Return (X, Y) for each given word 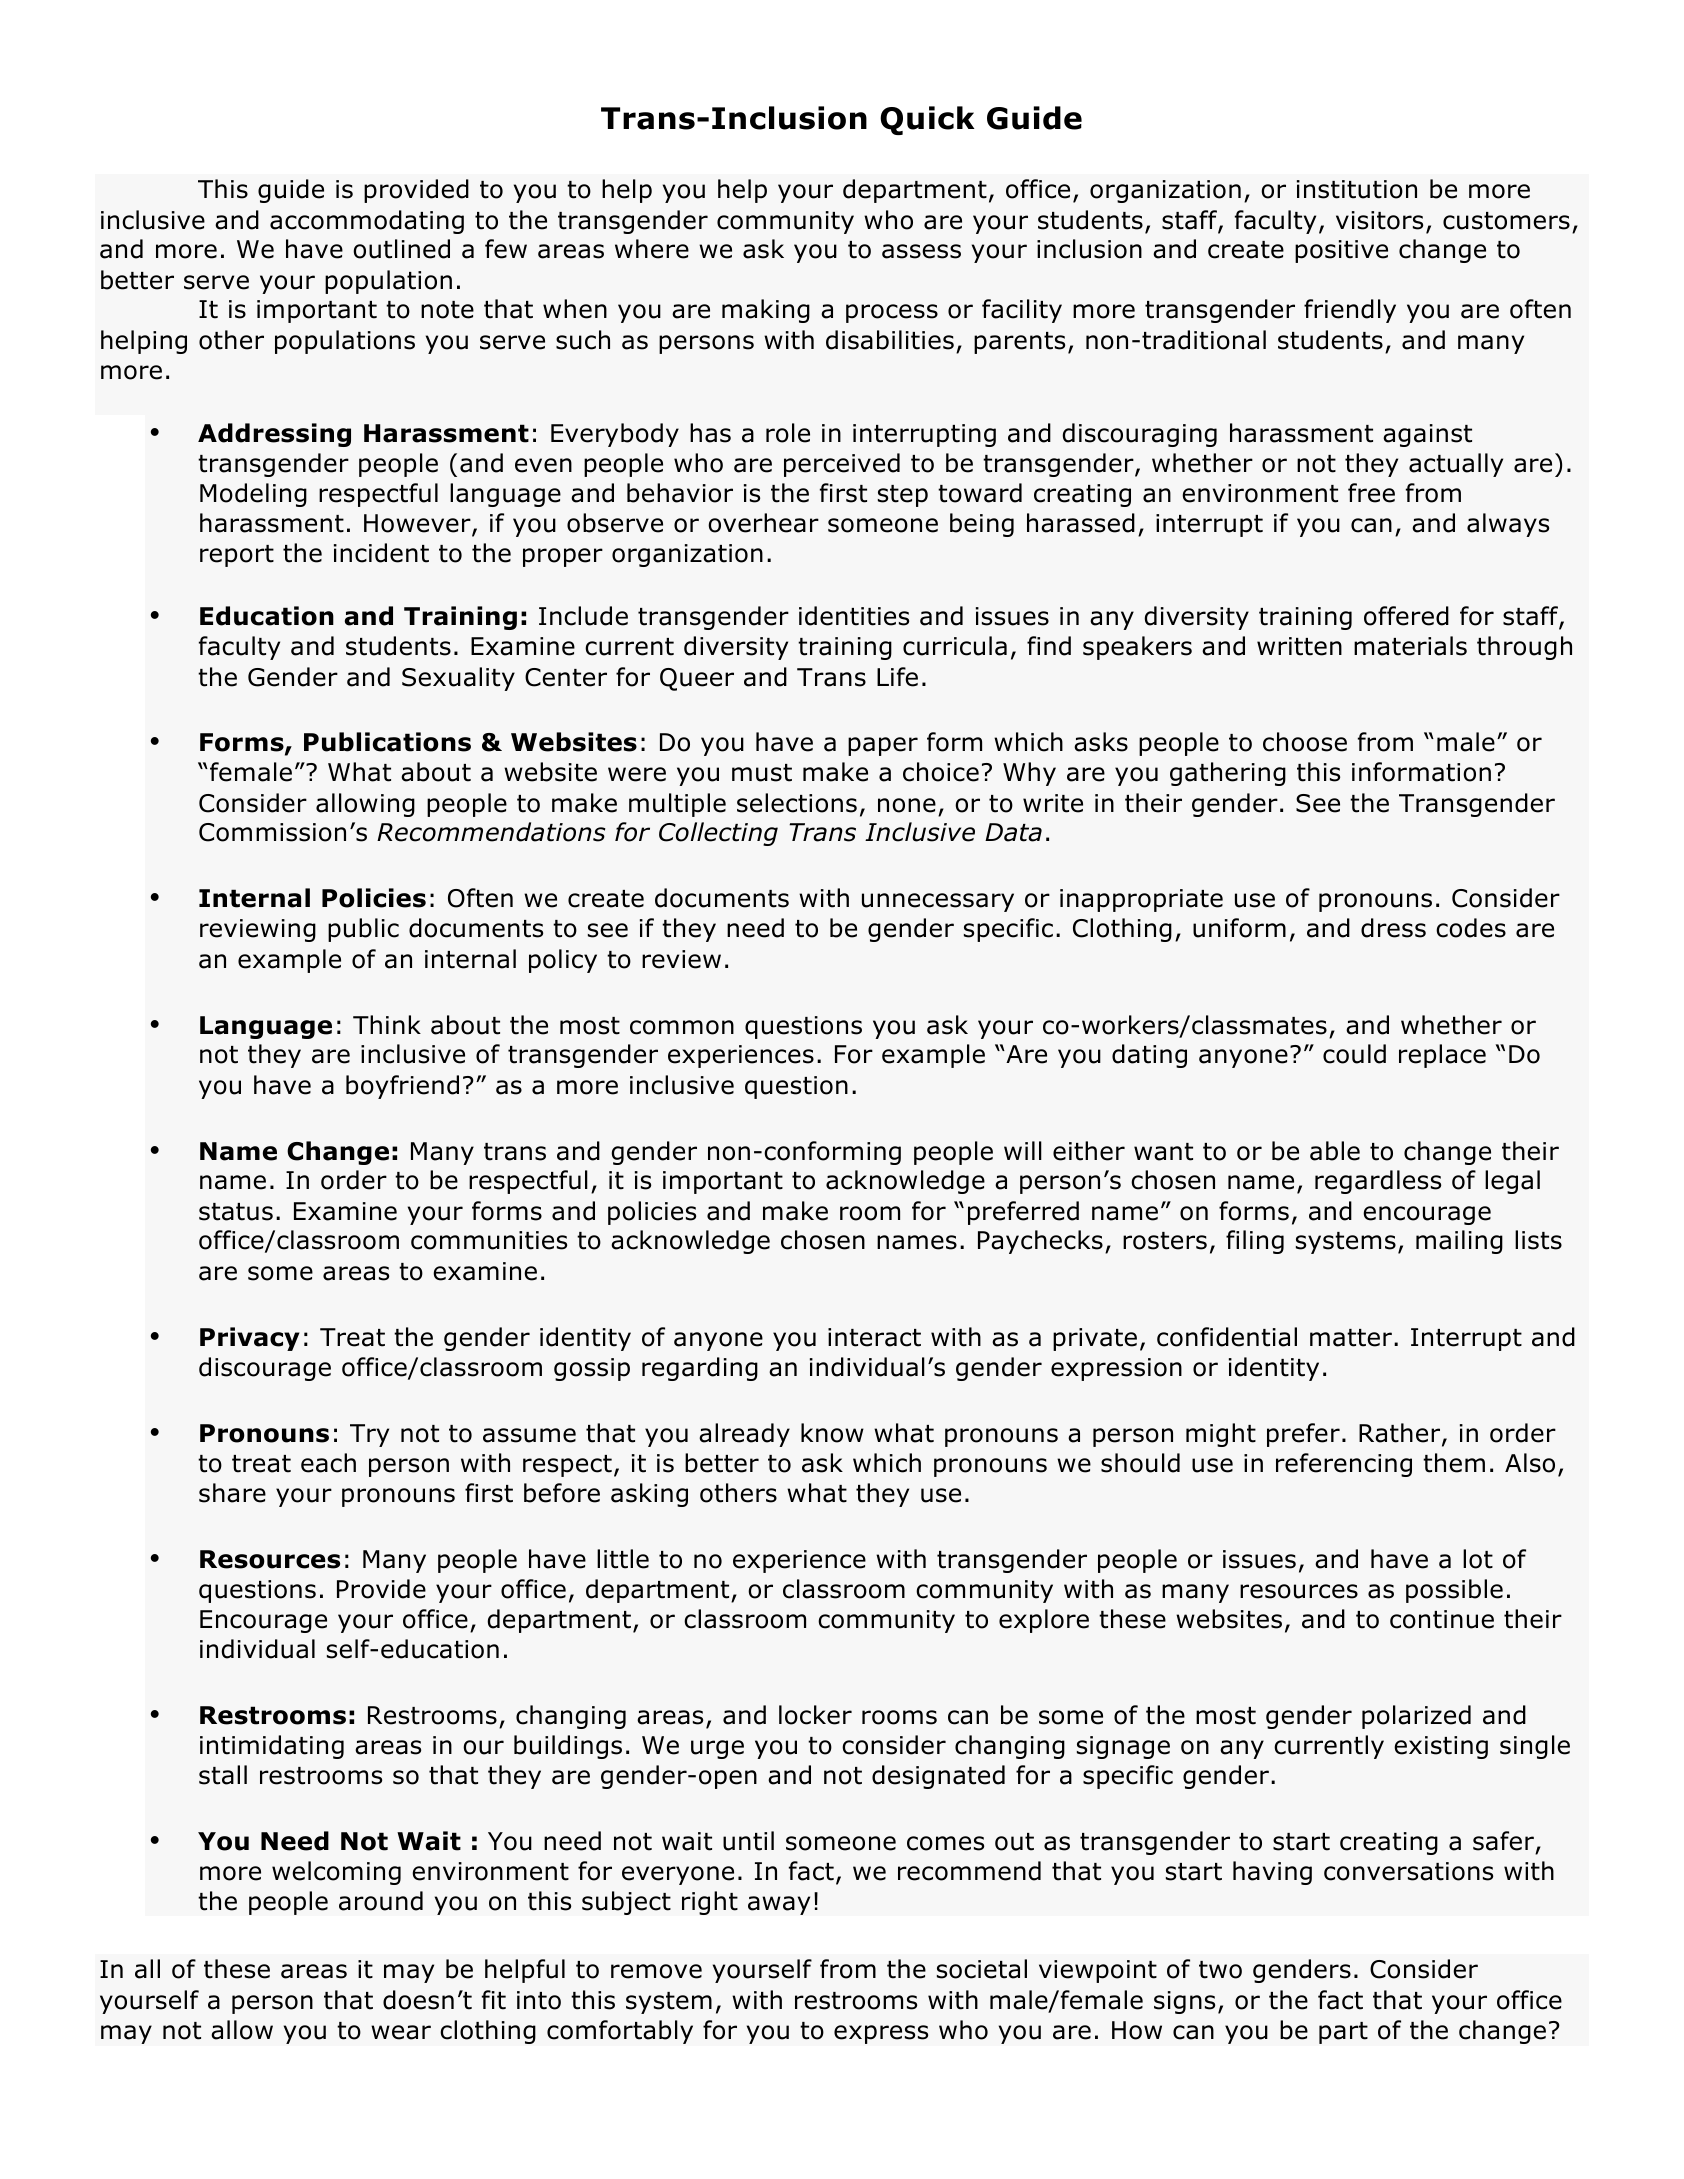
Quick (927, 120)
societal (982, 1969)
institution (1357, 189)
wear (401, 2032)
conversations (1408, 1871)
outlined (401, 249)
